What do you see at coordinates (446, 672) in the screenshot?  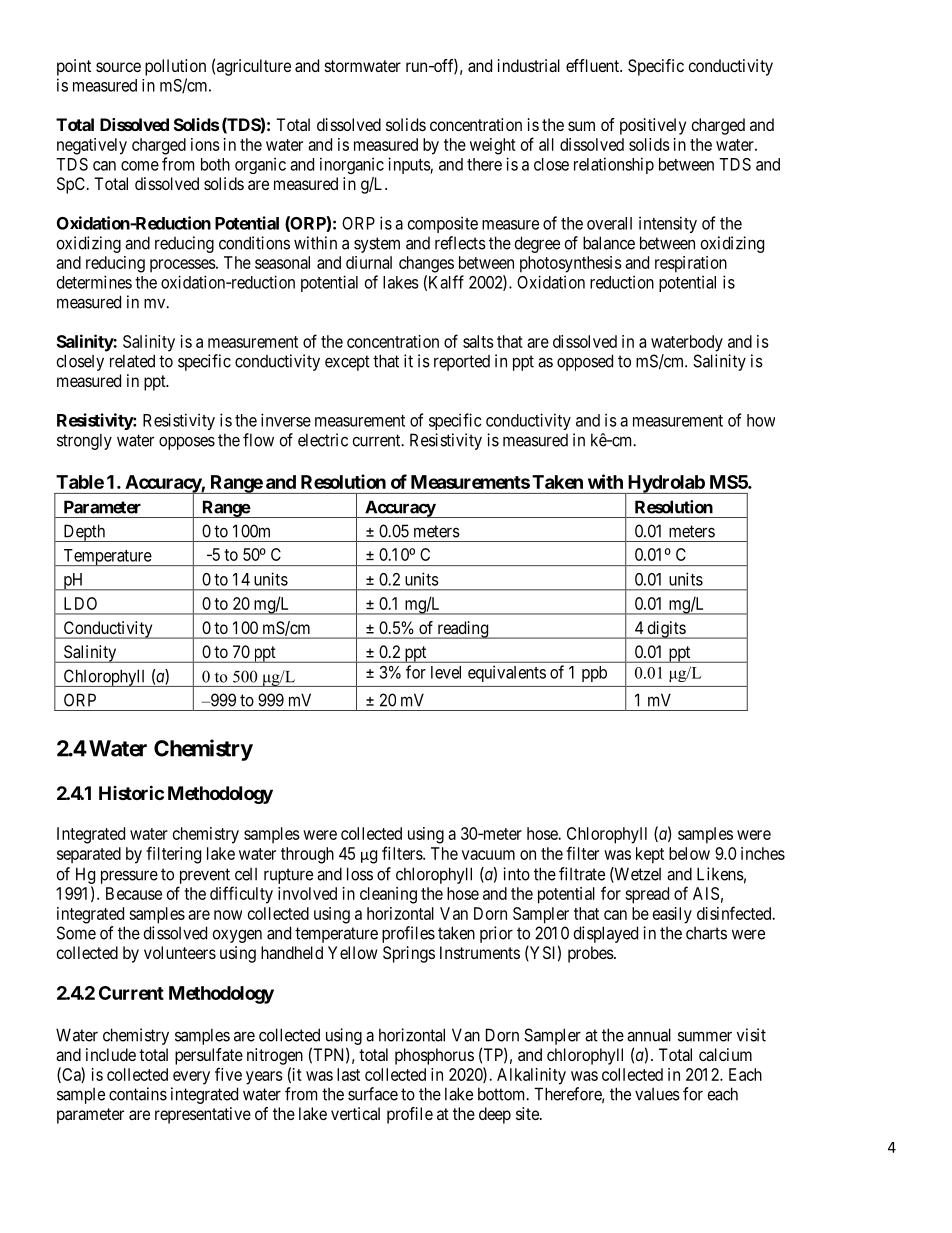 I see `level` at bounding box center [446, 672].
